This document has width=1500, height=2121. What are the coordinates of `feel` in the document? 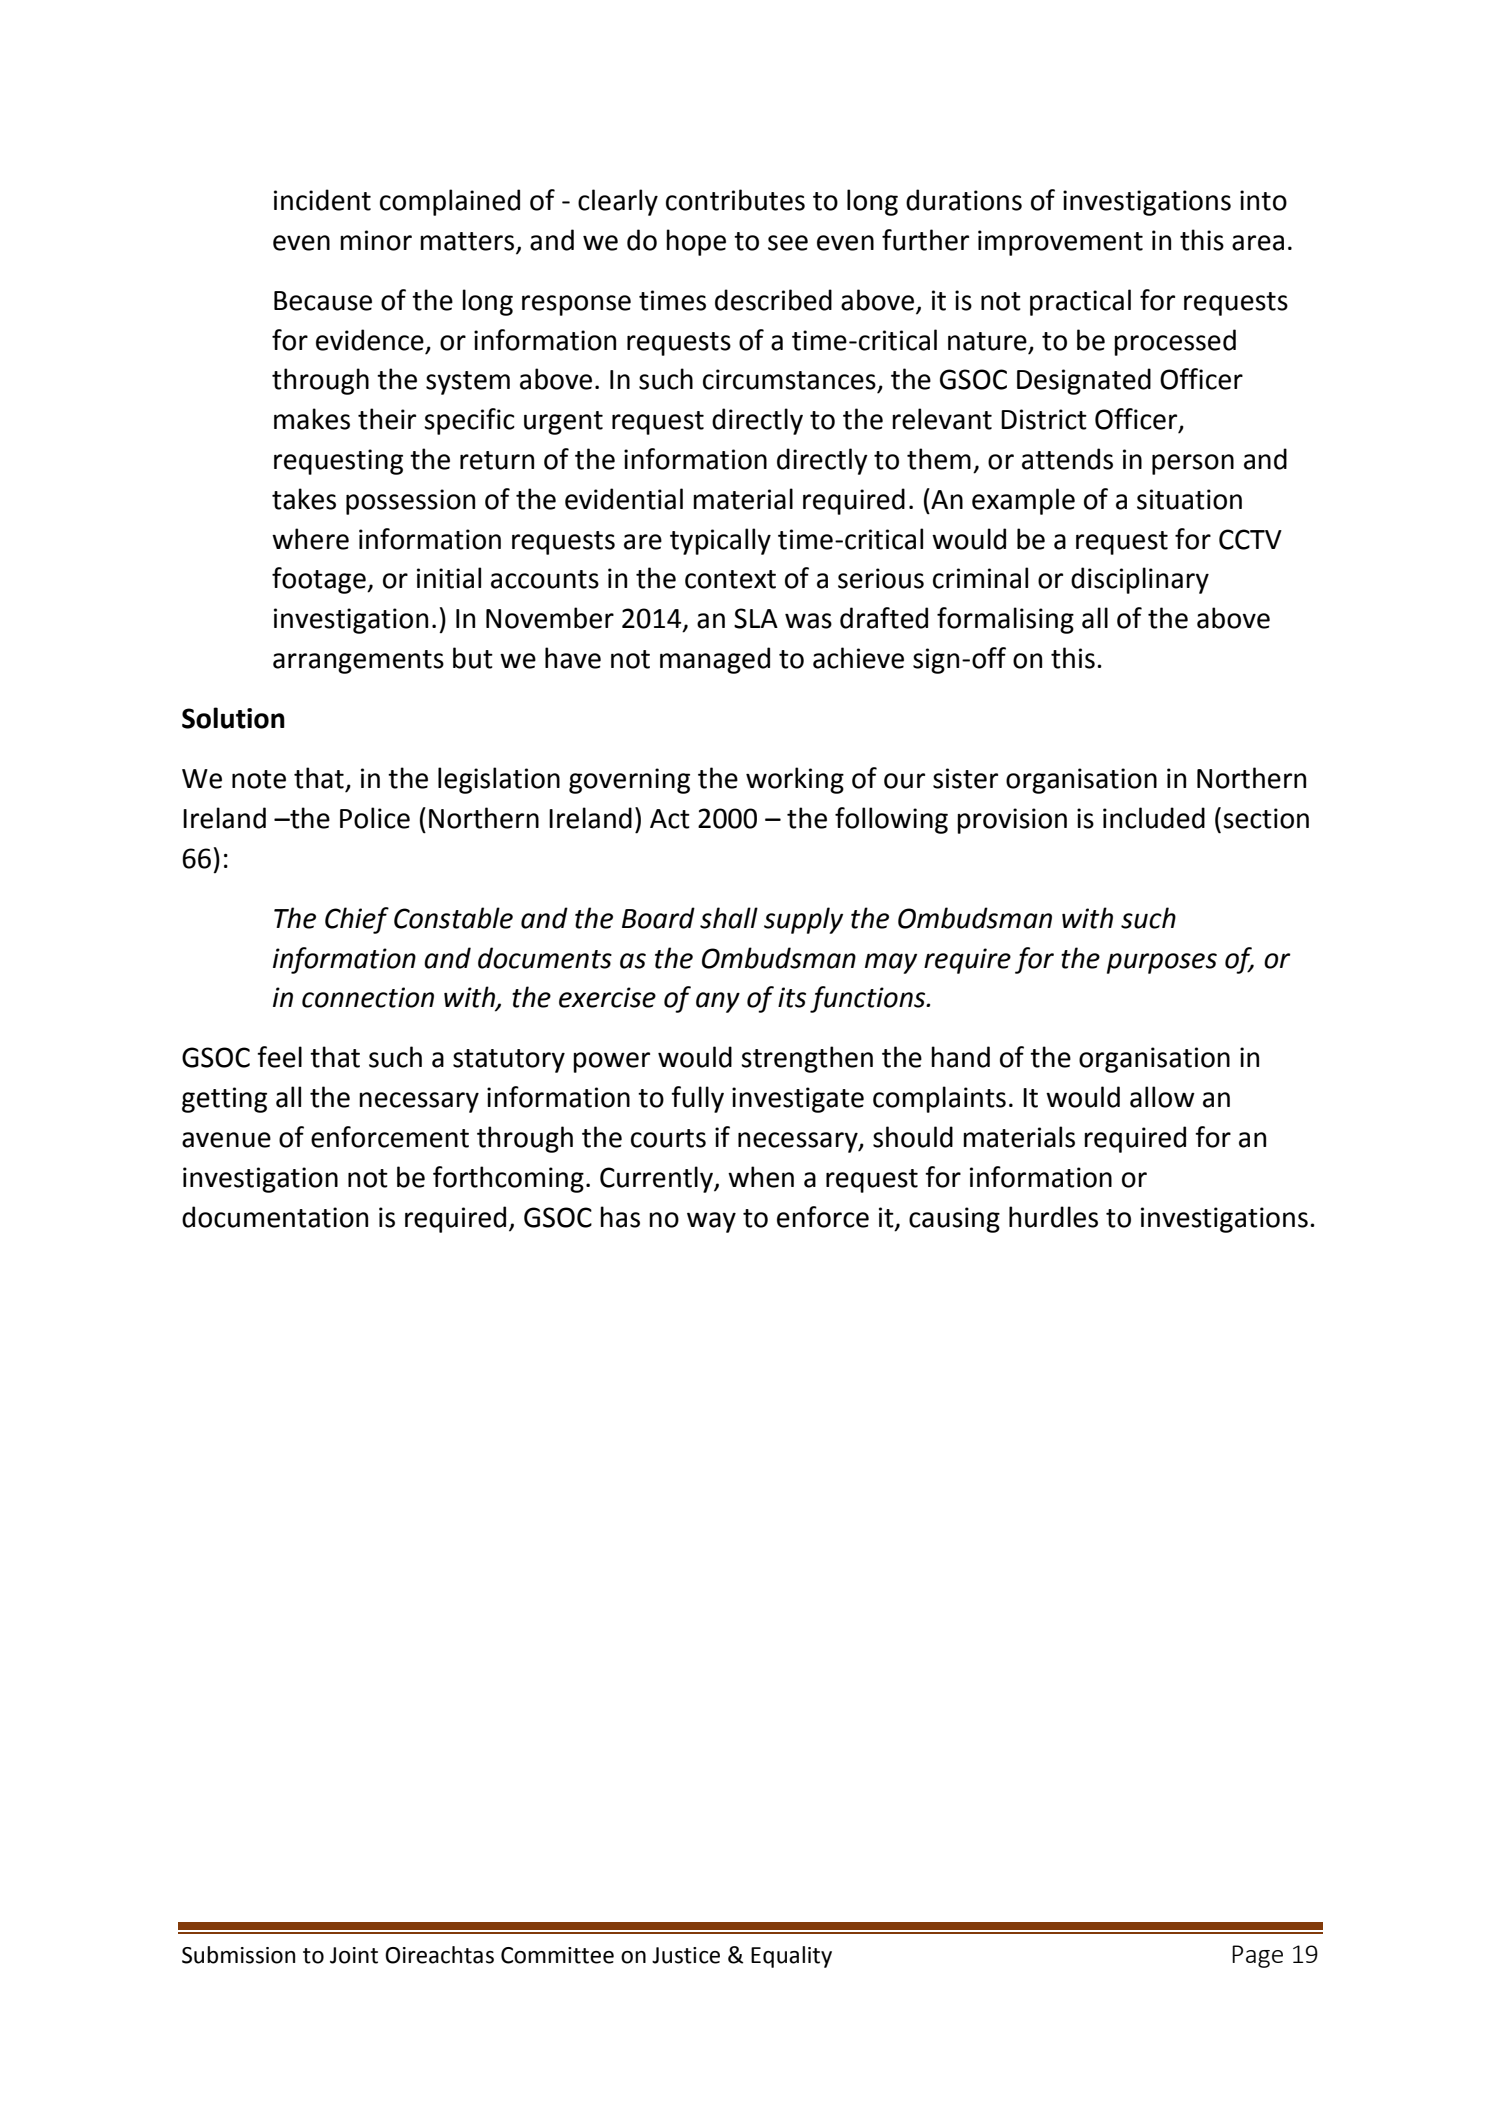 It's located at (279, 1057).
